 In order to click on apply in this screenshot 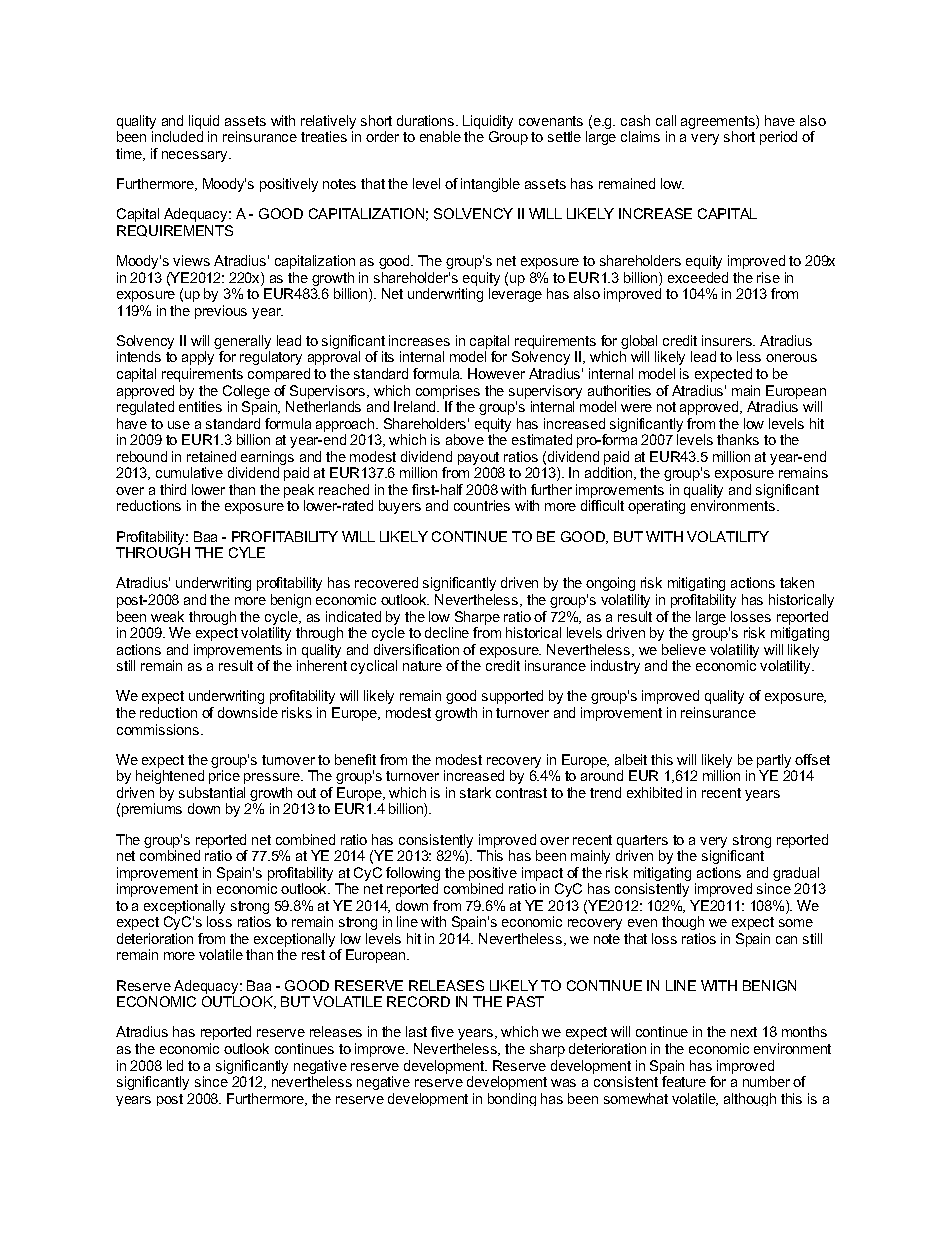, I will do `click(198, 358)`.
